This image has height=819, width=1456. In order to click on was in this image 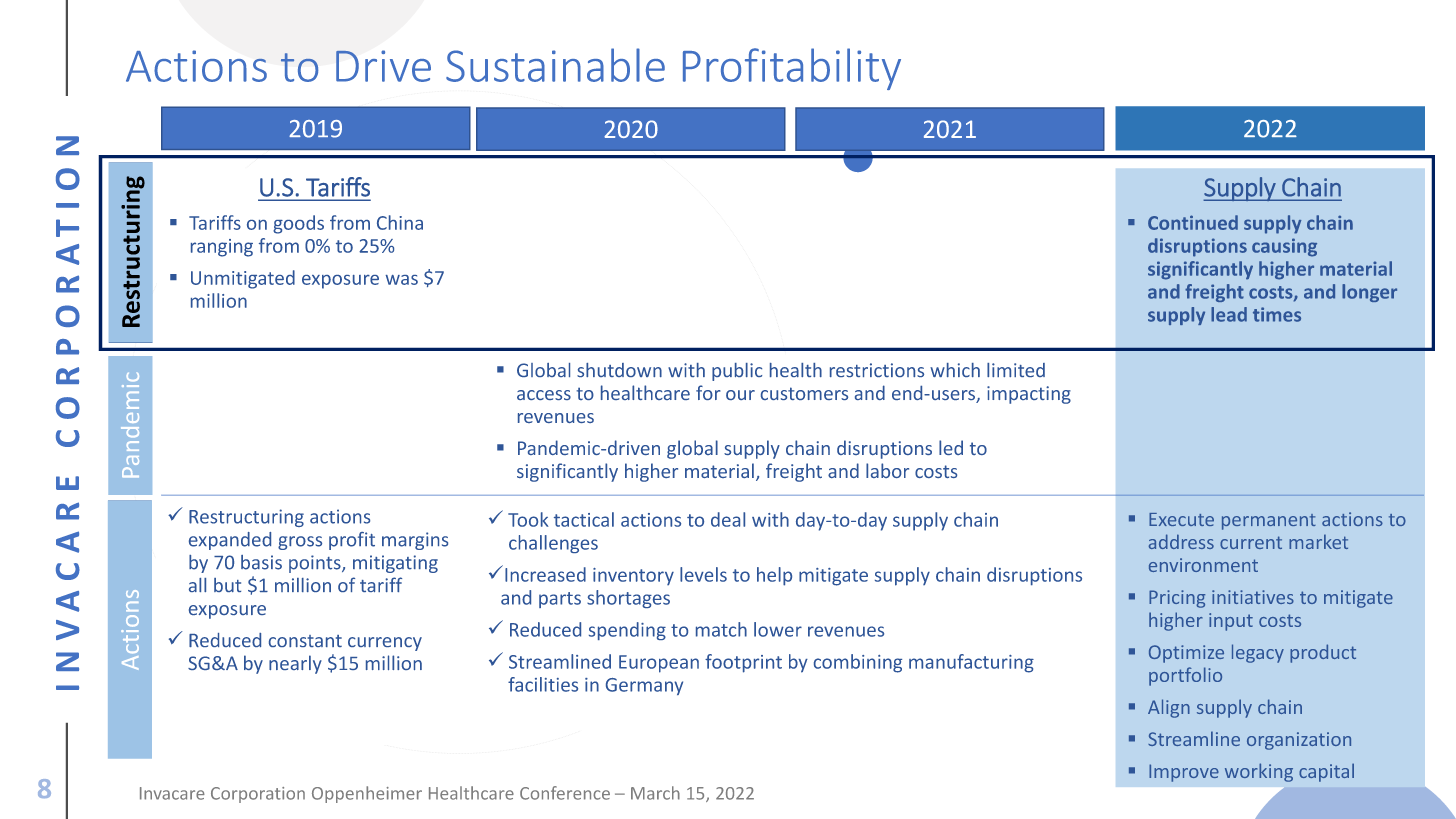, I will do `click(401, 280)`.
